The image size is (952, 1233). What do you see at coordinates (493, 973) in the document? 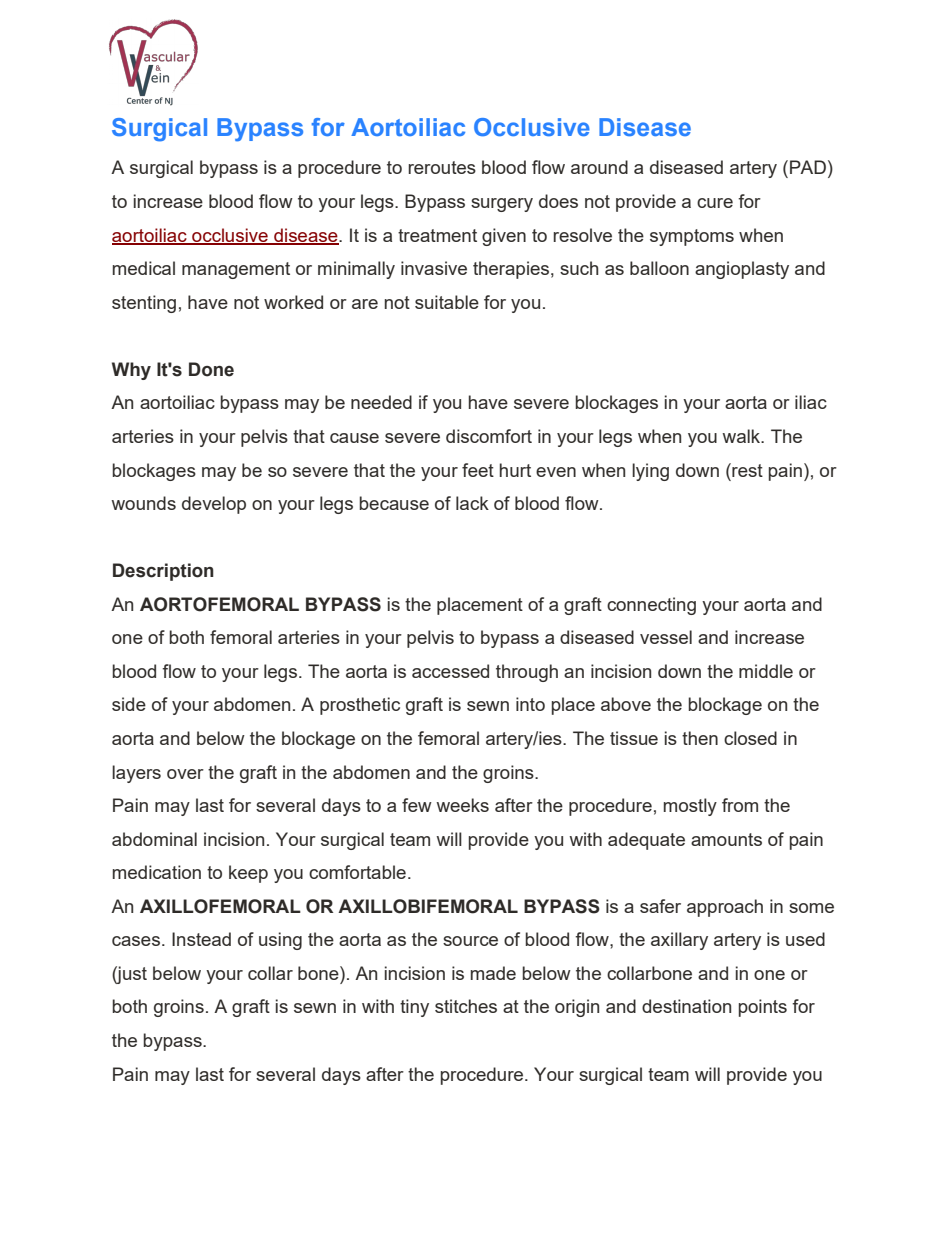
I see `made` at bounding box center [493, 973].
